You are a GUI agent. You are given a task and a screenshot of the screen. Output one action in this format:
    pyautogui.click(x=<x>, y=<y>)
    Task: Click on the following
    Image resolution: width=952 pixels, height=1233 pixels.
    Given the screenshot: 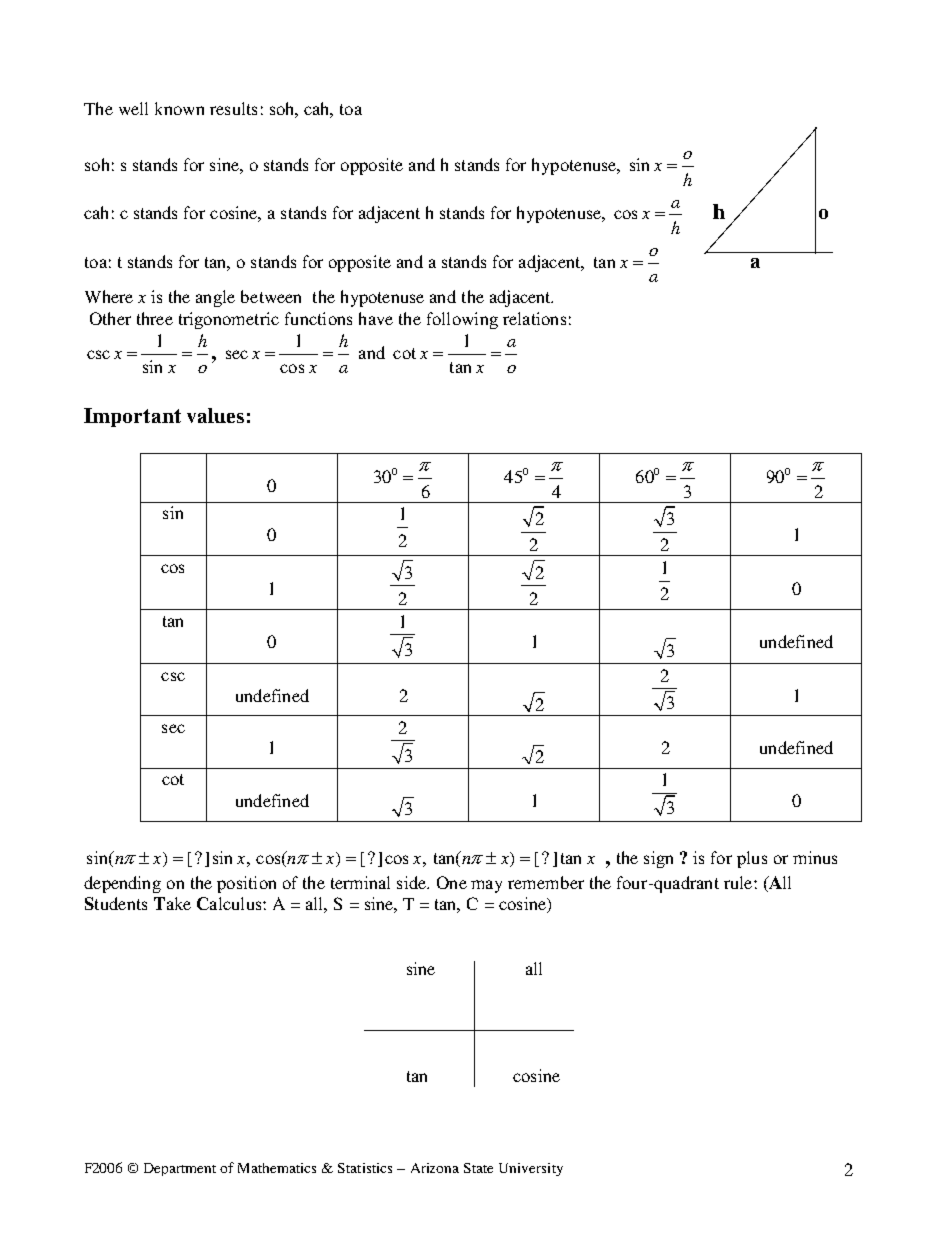 What is the action you would take?
    pyautogui.click(x=462, y=320)
